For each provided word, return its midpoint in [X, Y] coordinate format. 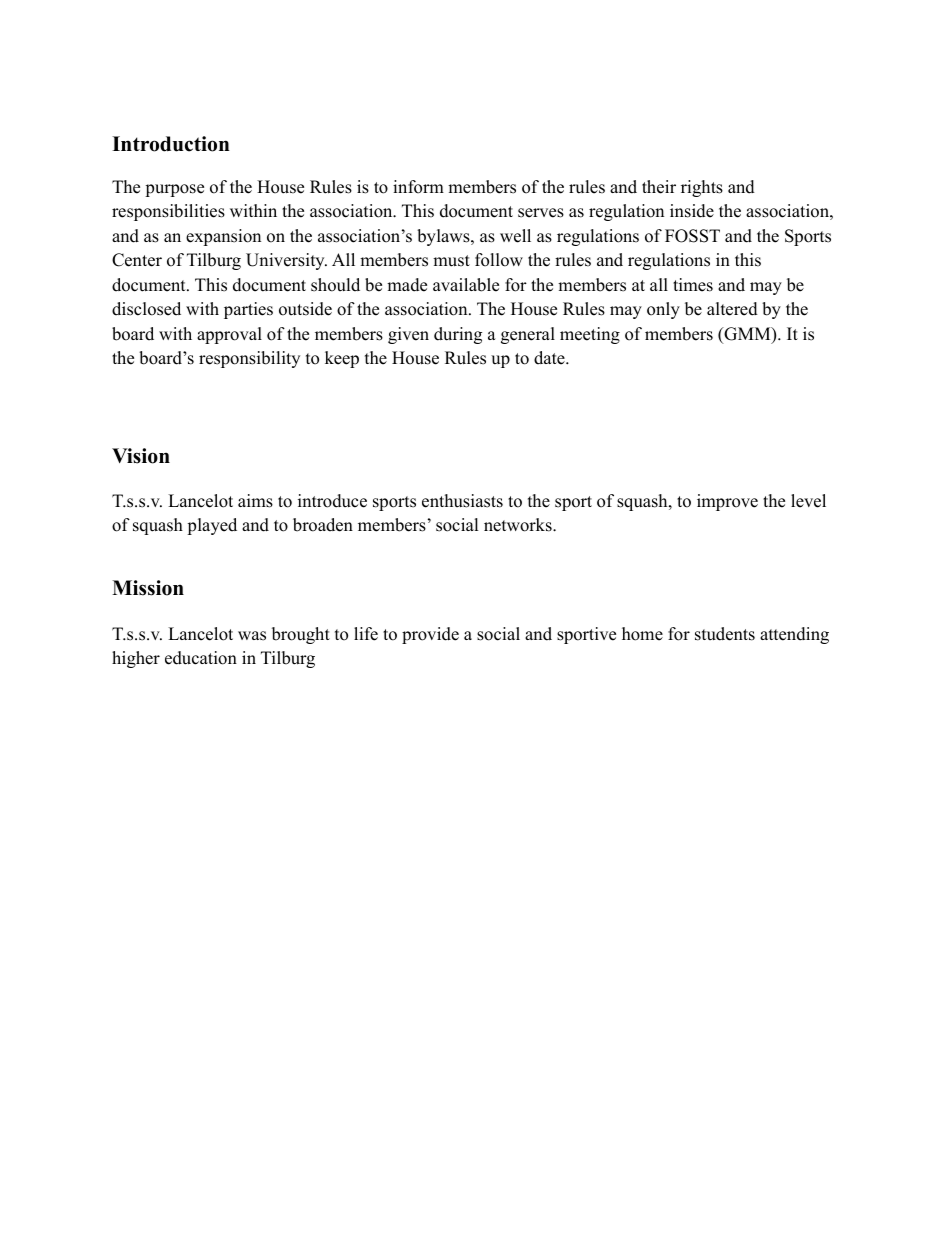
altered [732, 309]
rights [702, 188]
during [458, 335]
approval [229, 335]
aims [255, 501]
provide [430, 635]
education [201, 658]
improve [727, 502]
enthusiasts [462, 501]
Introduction [171, 144]
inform [418, 187]
